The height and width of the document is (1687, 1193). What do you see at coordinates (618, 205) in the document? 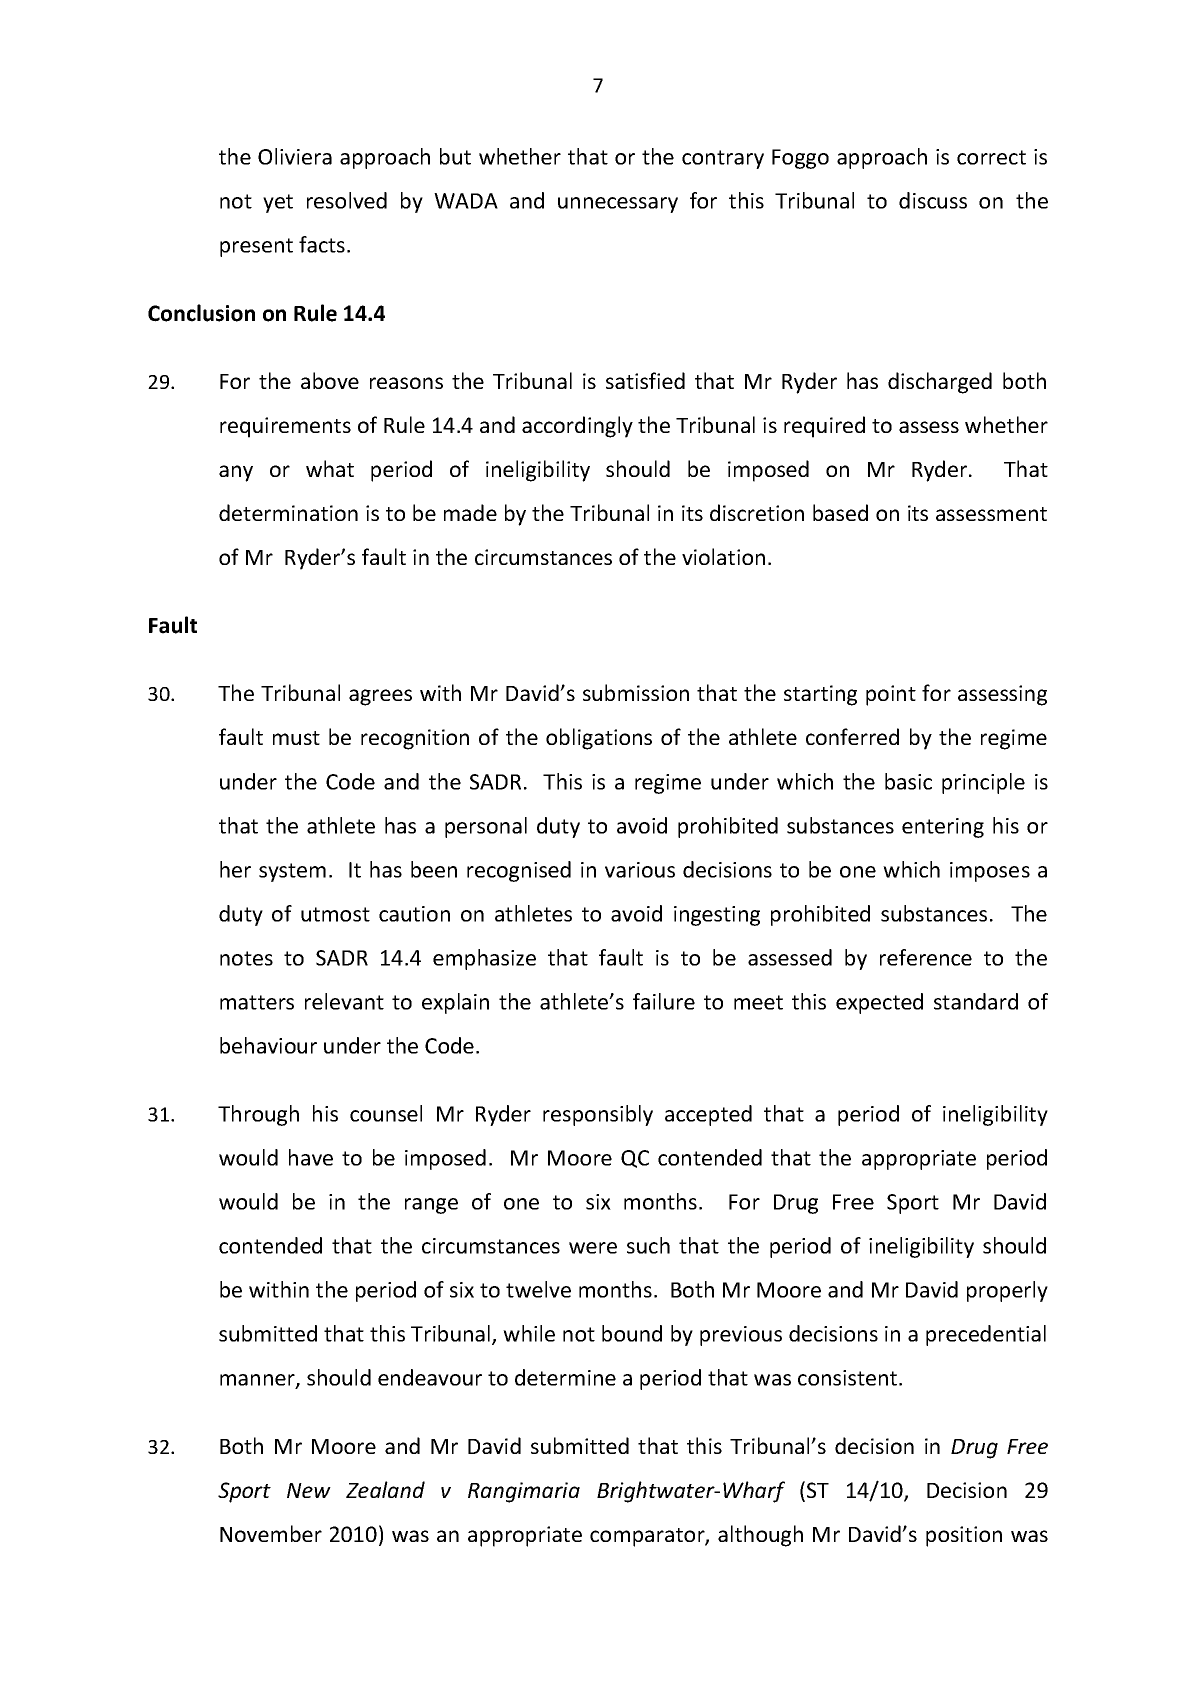
I see `unnecessary` at bounding box center [618, 205].
